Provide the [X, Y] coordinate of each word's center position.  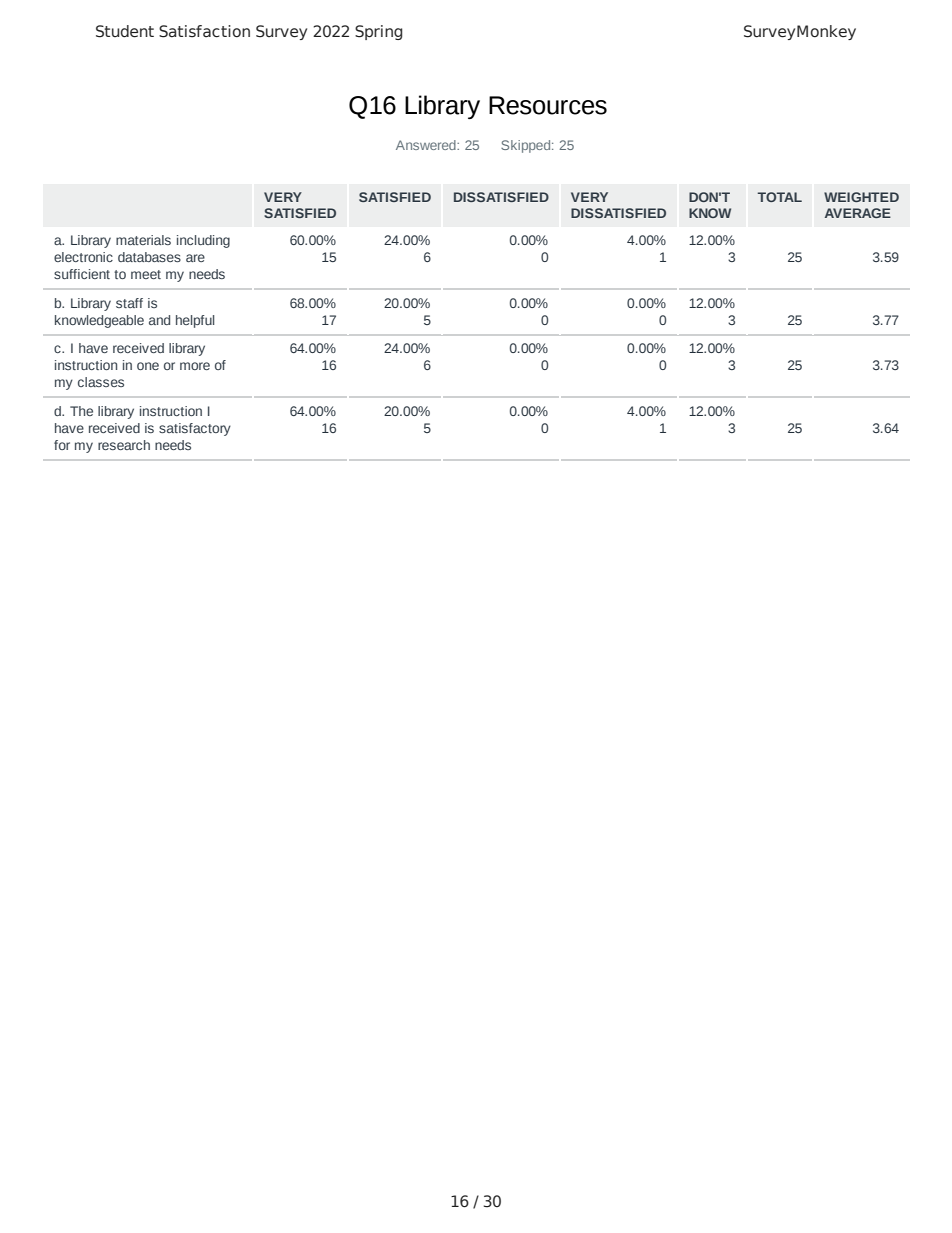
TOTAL [780, 197]
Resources [548, 105]
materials [143, 240]
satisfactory [195, 429]
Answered [427, 145]
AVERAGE [858, 213]
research [124, 445]
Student [125, 31]
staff [129, 303]
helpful [195, 321]
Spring [378, 32]
